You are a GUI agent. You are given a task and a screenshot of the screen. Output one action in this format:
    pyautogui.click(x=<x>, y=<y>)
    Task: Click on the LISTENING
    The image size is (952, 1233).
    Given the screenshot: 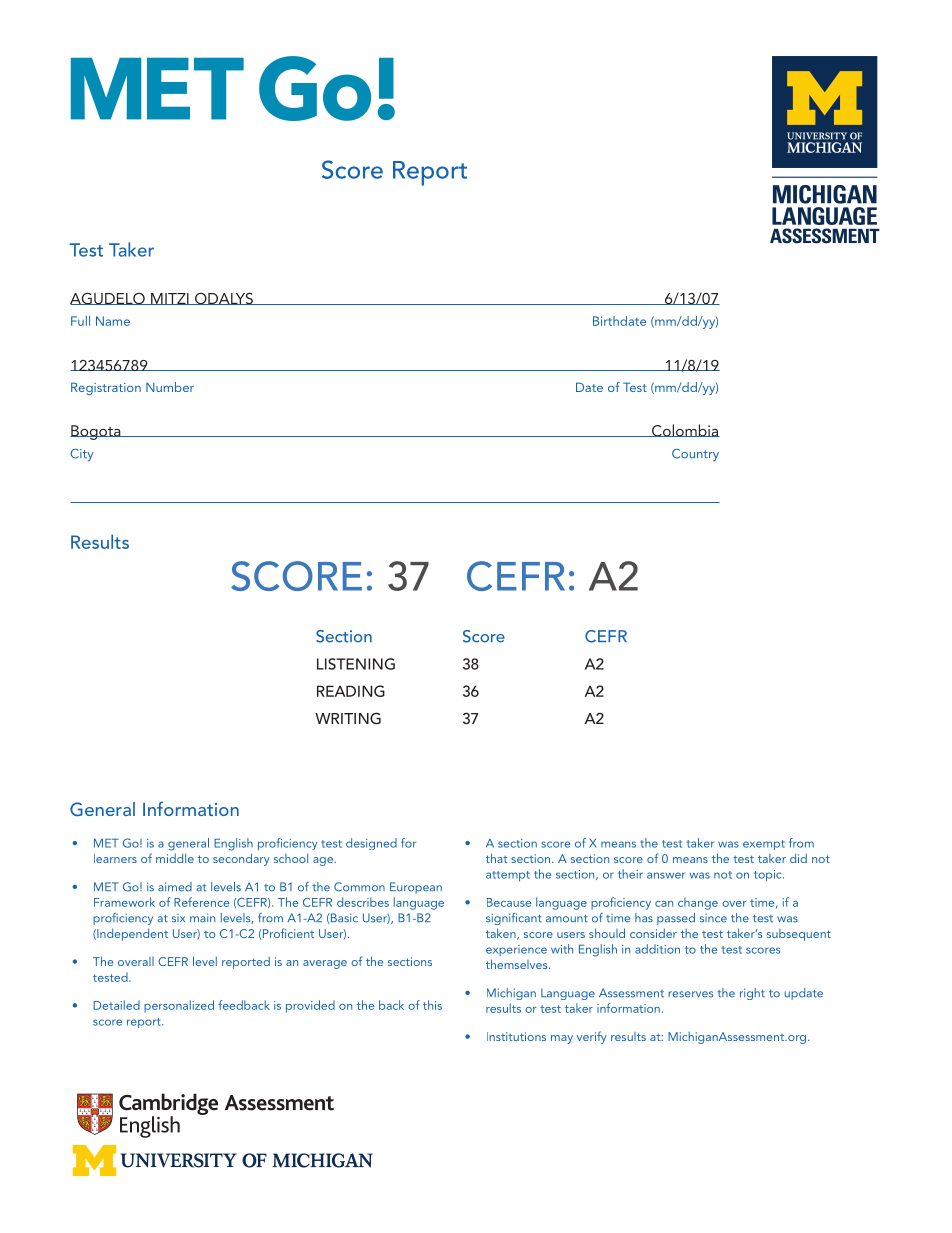 What is the action you would take?
    pyautogui.click(x=356, y=664)
